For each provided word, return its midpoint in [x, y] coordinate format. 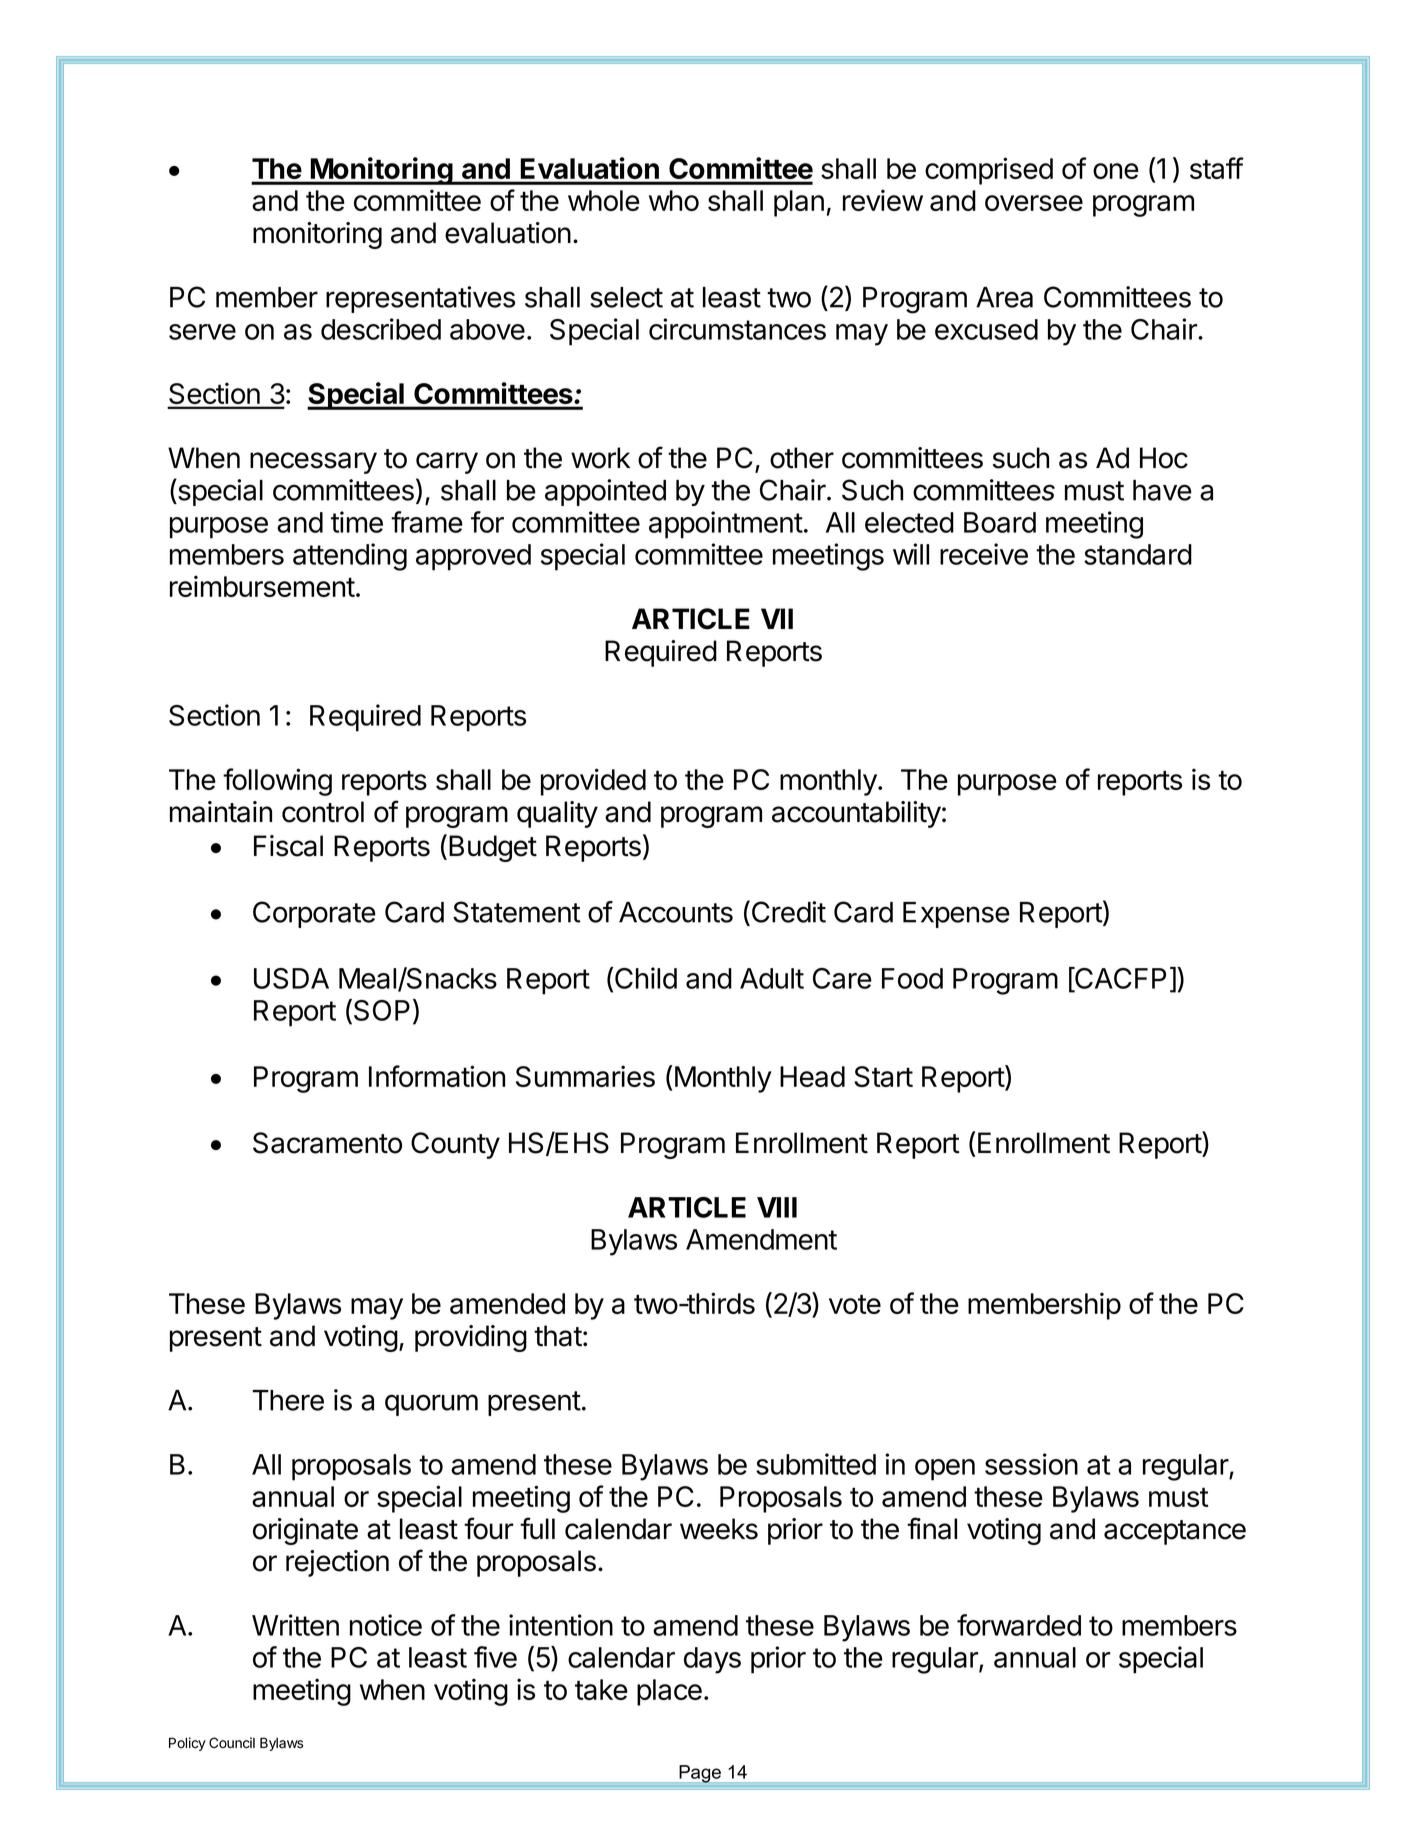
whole [604, 200]
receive [984, 554]
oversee [1034, 203]
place [669, 1692]
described [381, 329]
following [277, 782]
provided [593, 782]
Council [232, 1743]
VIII [777, 1207]
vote [855, 1304]
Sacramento [327, 1143]
